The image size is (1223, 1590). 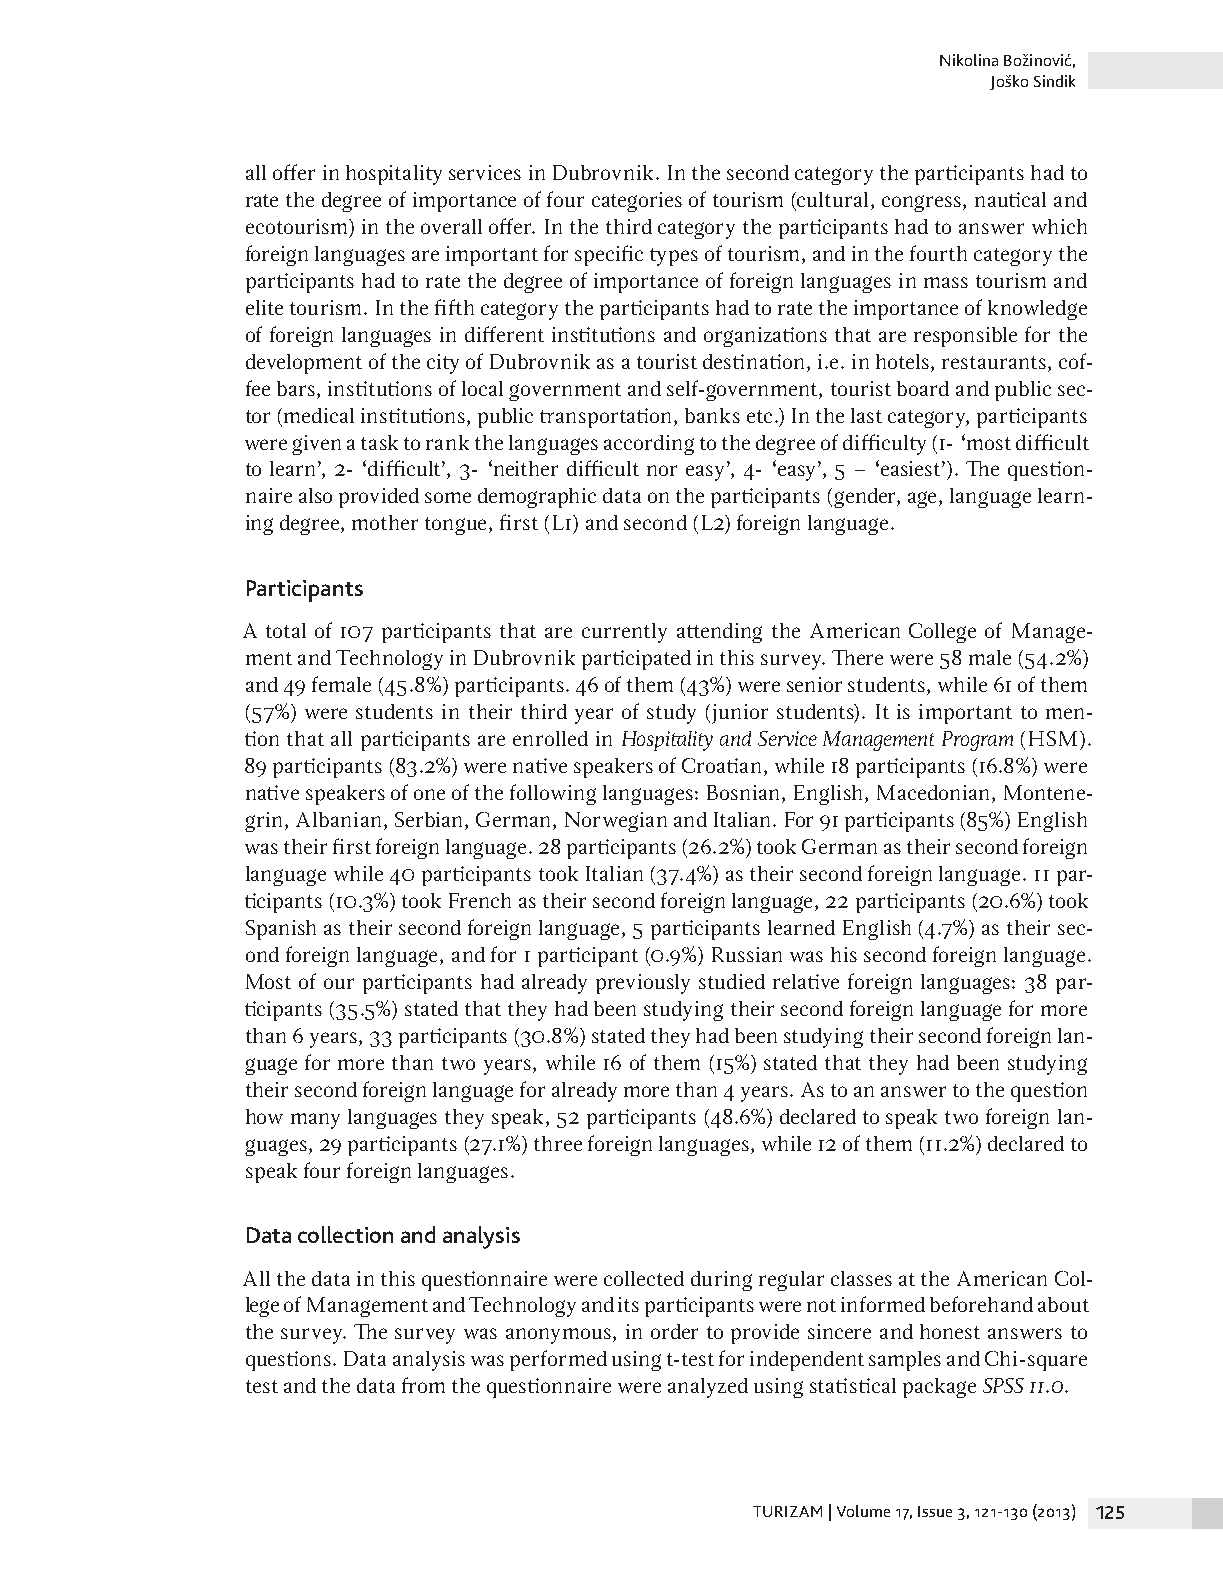 What do you see at coordinates (643, 984) in the page?
I see `previously` at bounding box center [643, 984].
